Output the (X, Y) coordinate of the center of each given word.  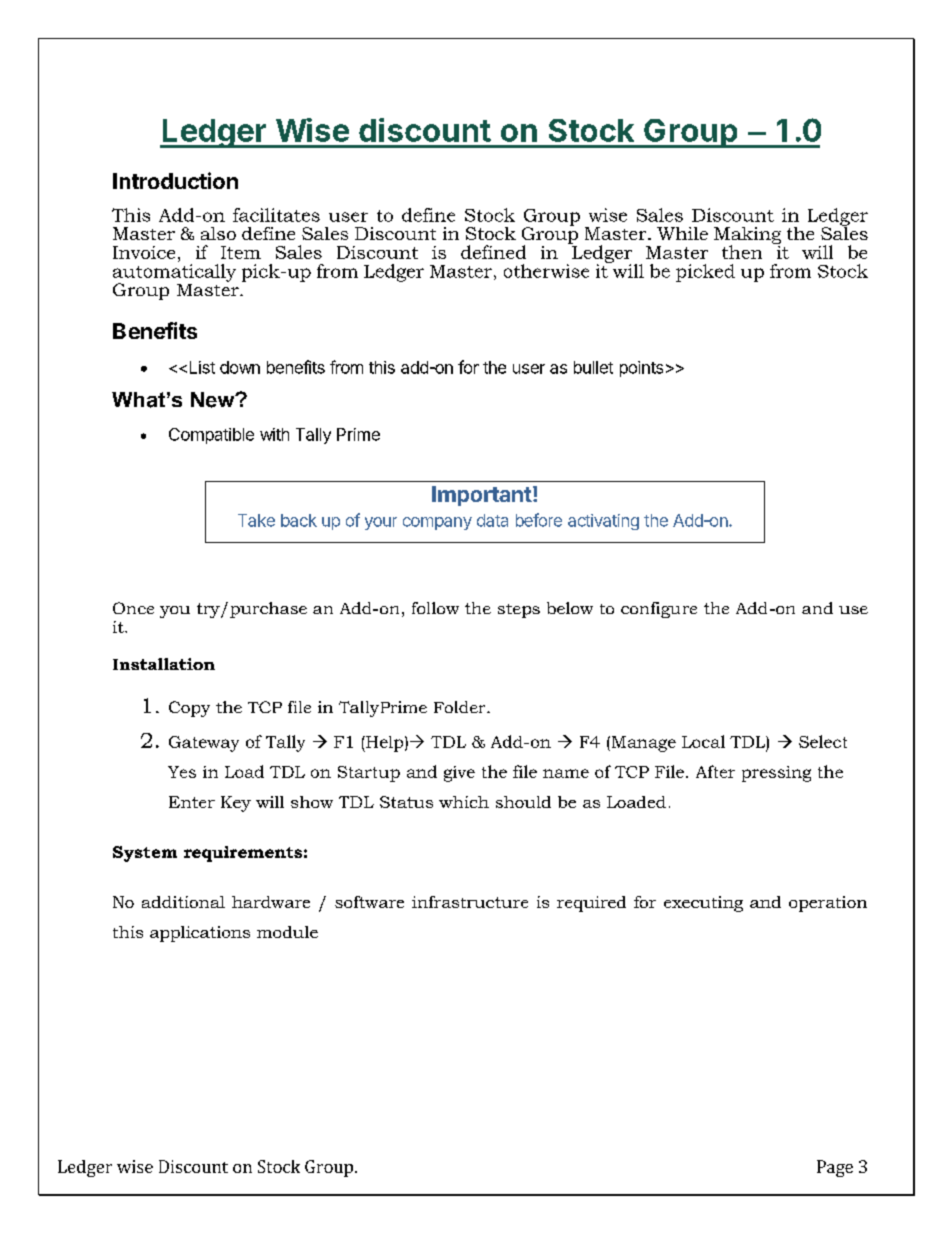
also (218, 233)
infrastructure (470, 902)
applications (200, 934)
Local (703, 741)
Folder (461, 707)
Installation (164, 664)
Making (747, 237)
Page (835, 1168)
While (682, 233)
